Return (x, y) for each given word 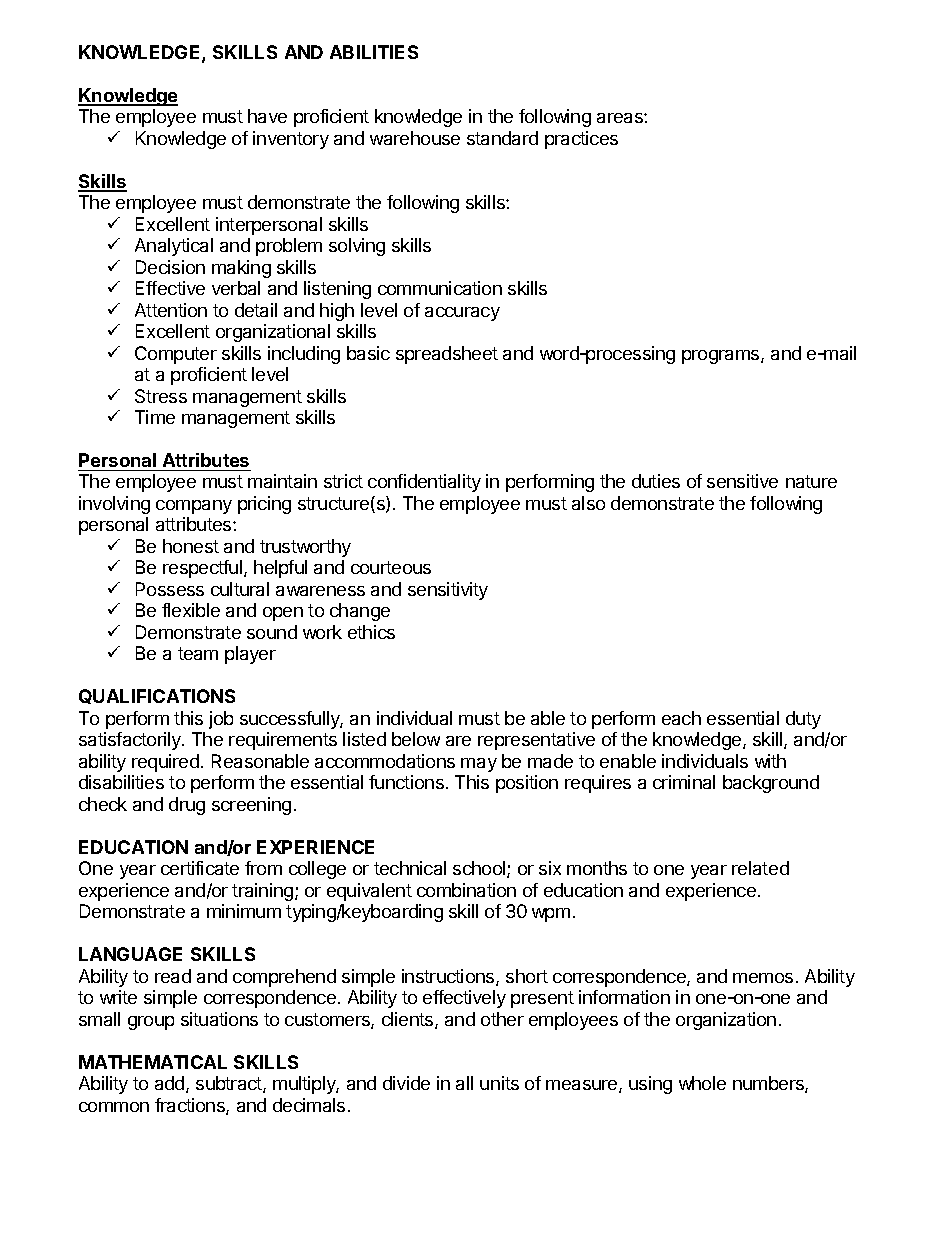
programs (722, 357)
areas (621, 118)
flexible (191, 610)
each (681, 718)
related (760, 868)
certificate (200, 868)
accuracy (462, 314)
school (480, 869)
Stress (161, 396)
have (267, 116)
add (171, 1084)
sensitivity (448, 591)
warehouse (415, 138)
